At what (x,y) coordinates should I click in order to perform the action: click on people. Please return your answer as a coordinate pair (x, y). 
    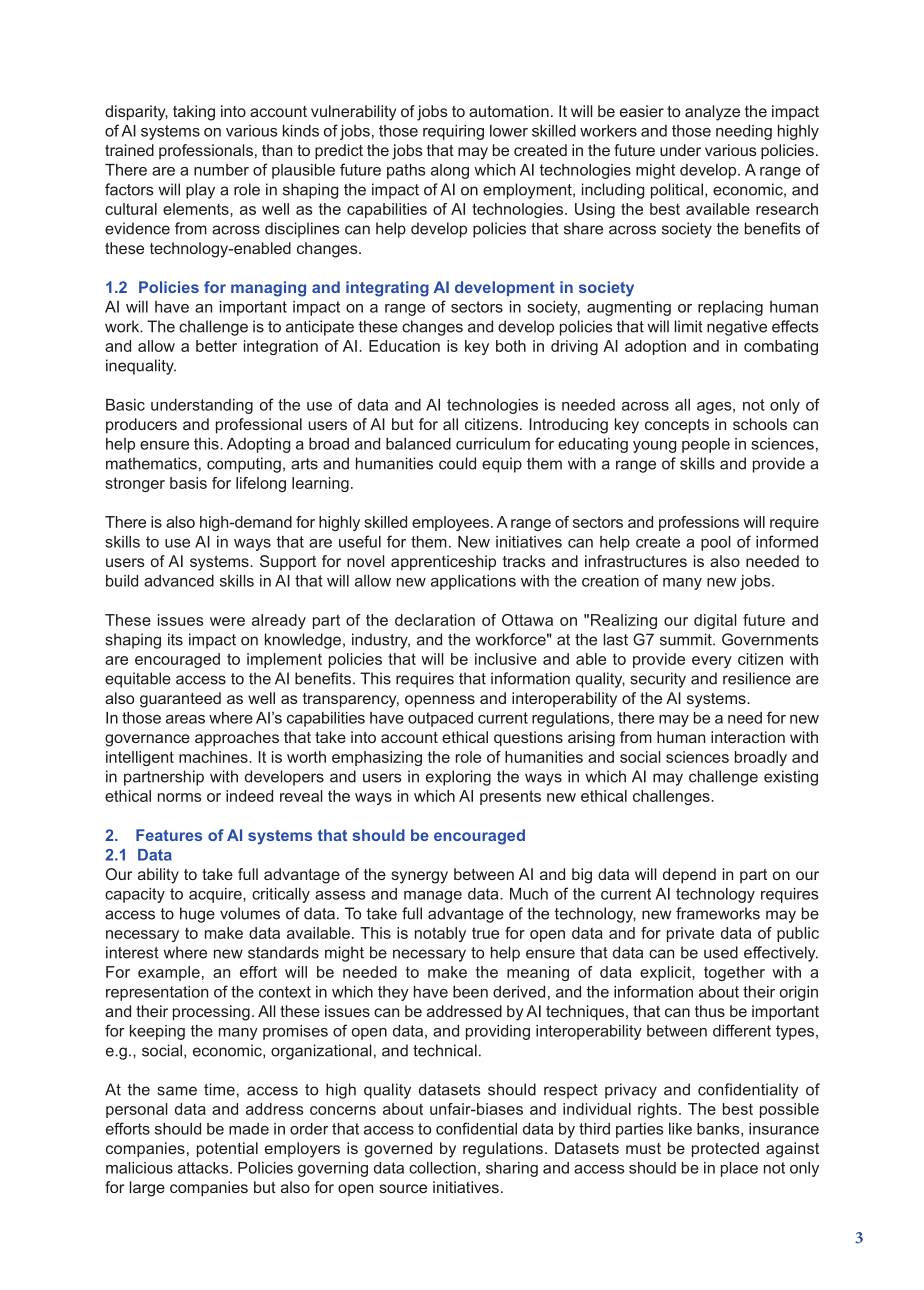
    Looking at the image, I should click on (706, 445).
